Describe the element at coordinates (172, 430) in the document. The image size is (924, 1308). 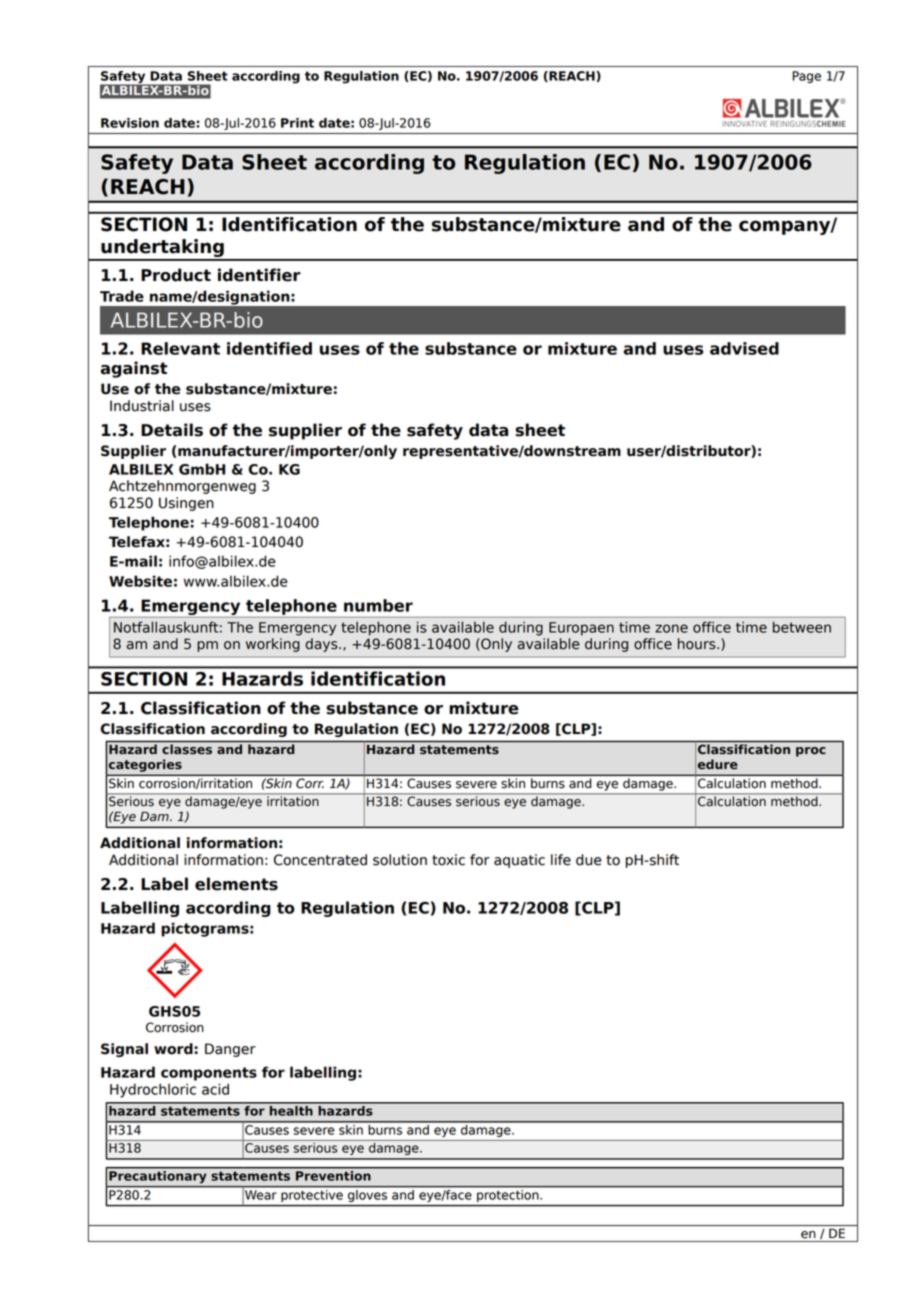
I see `Details` at that location.
